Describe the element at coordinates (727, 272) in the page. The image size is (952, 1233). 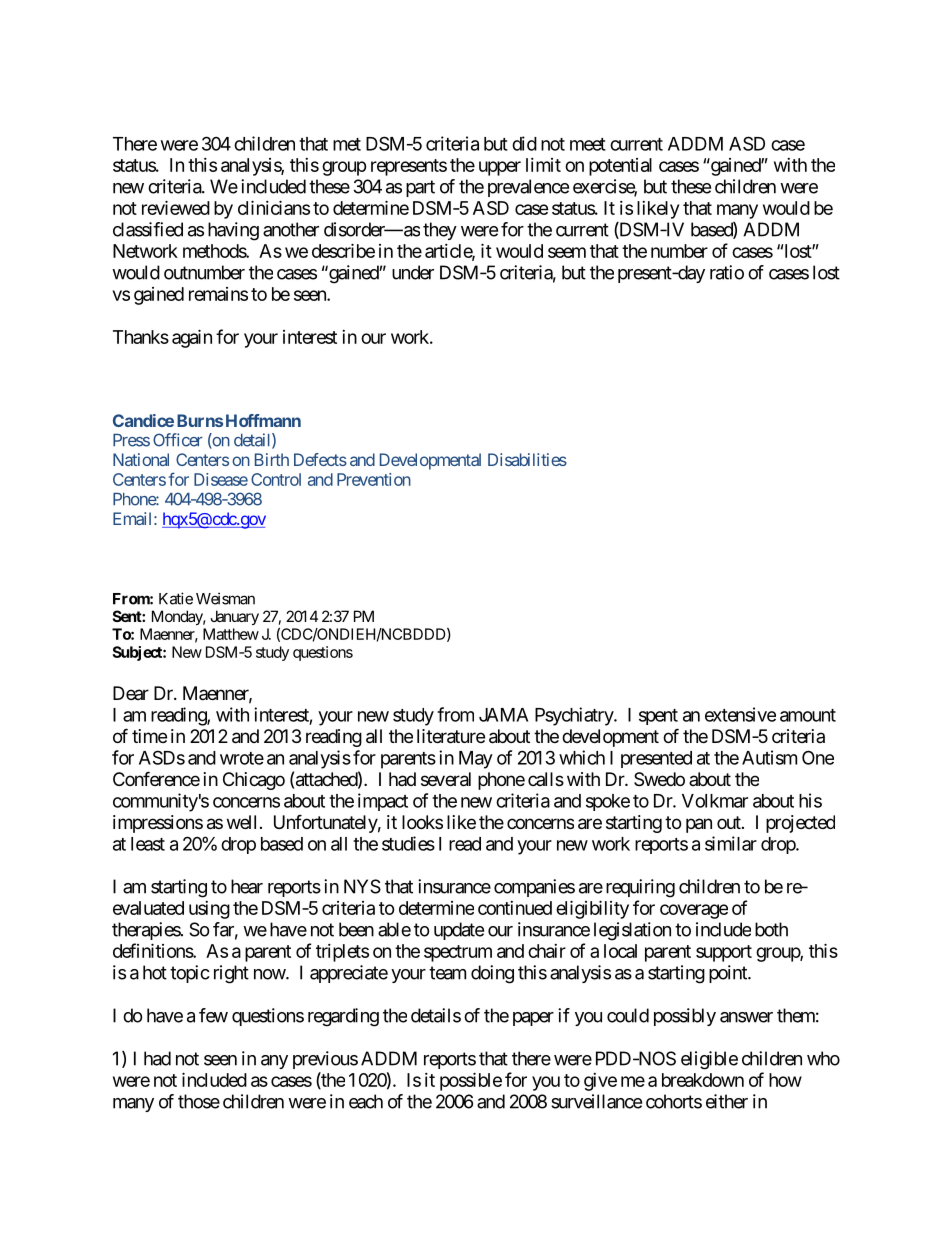
I see `ratio` at that location.
